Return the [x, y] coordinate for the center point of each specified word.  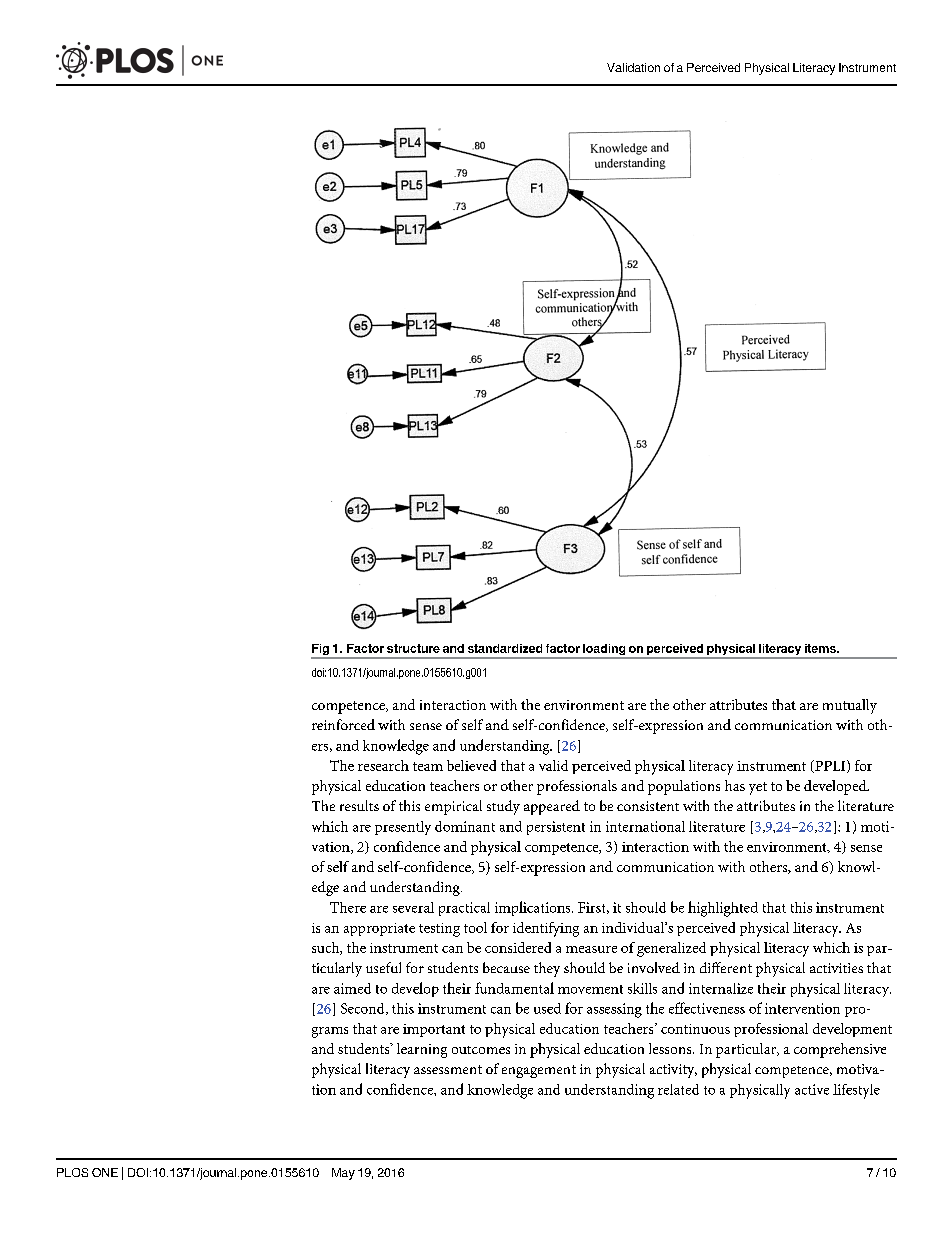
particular [747, 1050]
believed [471, 765]
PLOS [72, 1172]
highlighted [723, 909]
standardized [505, 648]
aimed [352, 988]
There [348, 907]
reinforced [343, 724]
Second [364, 1009]
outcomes [481, 1050]
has [735, 785]
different [726, 967]
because [506, 967]
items [821, 648]
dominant [465, 826]
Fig [321, 651]
